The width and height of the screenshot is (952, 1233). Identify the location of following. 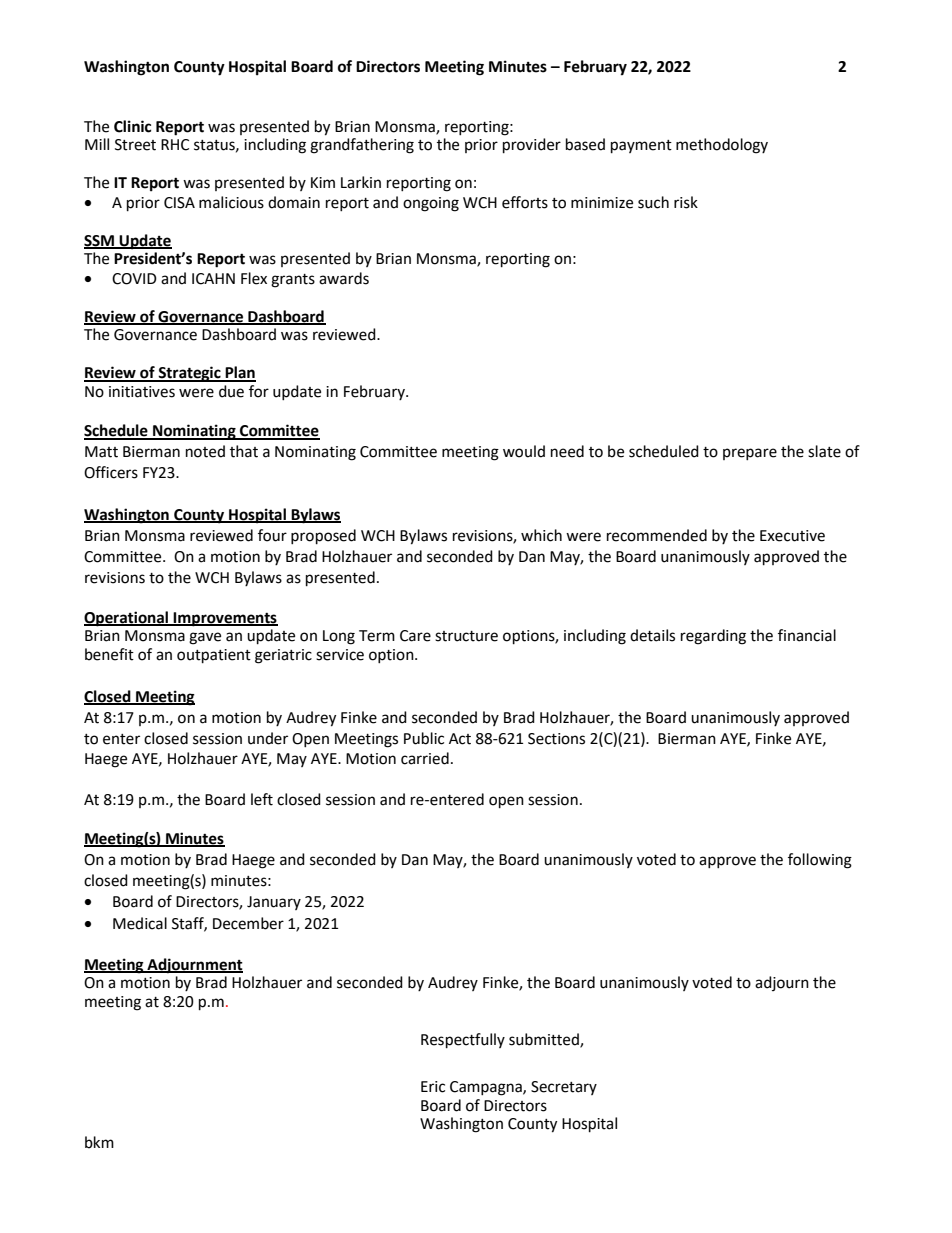
(820, 861).
